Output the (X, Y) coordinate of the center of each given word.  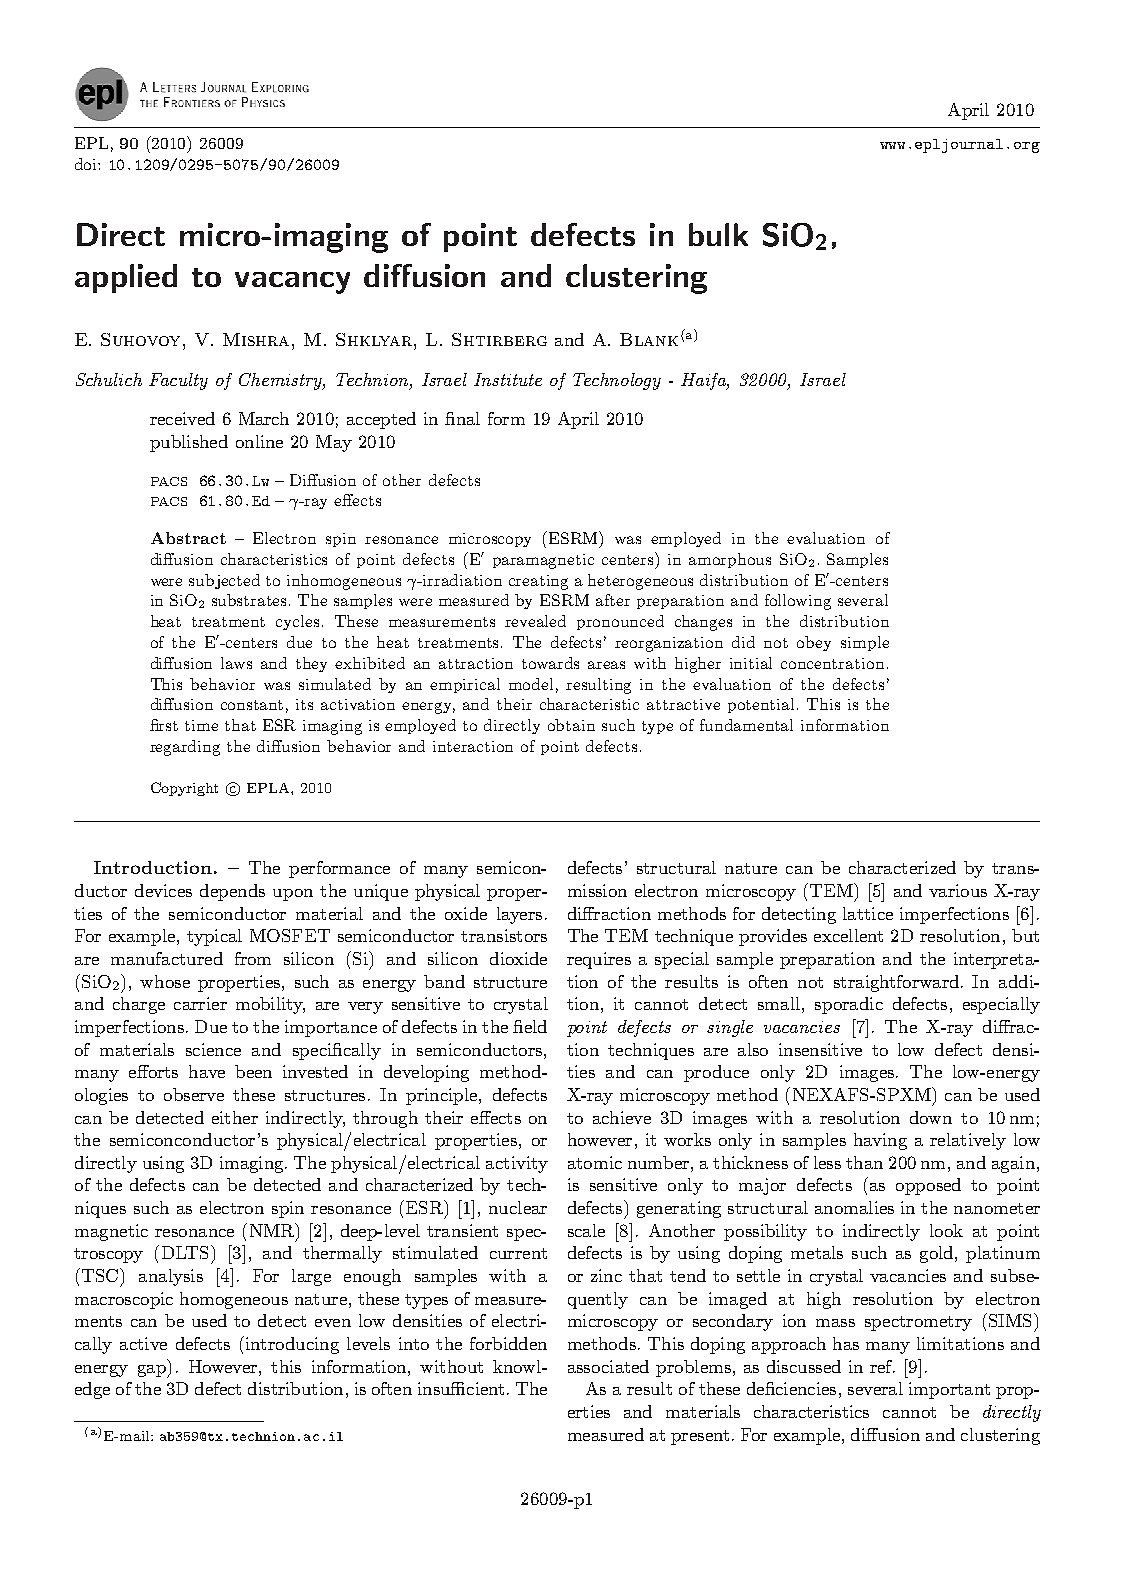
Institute (508, 379)
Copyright (184, 789)
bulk (718, 234)
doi (87, 164)
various (958, 890)
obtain (571, 725)
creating (538, 582)
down (931, 1117)
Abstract (188, 538)
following (798, 602)
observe (194, 1094)
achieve (622, 1117)
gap (153, 1371)
